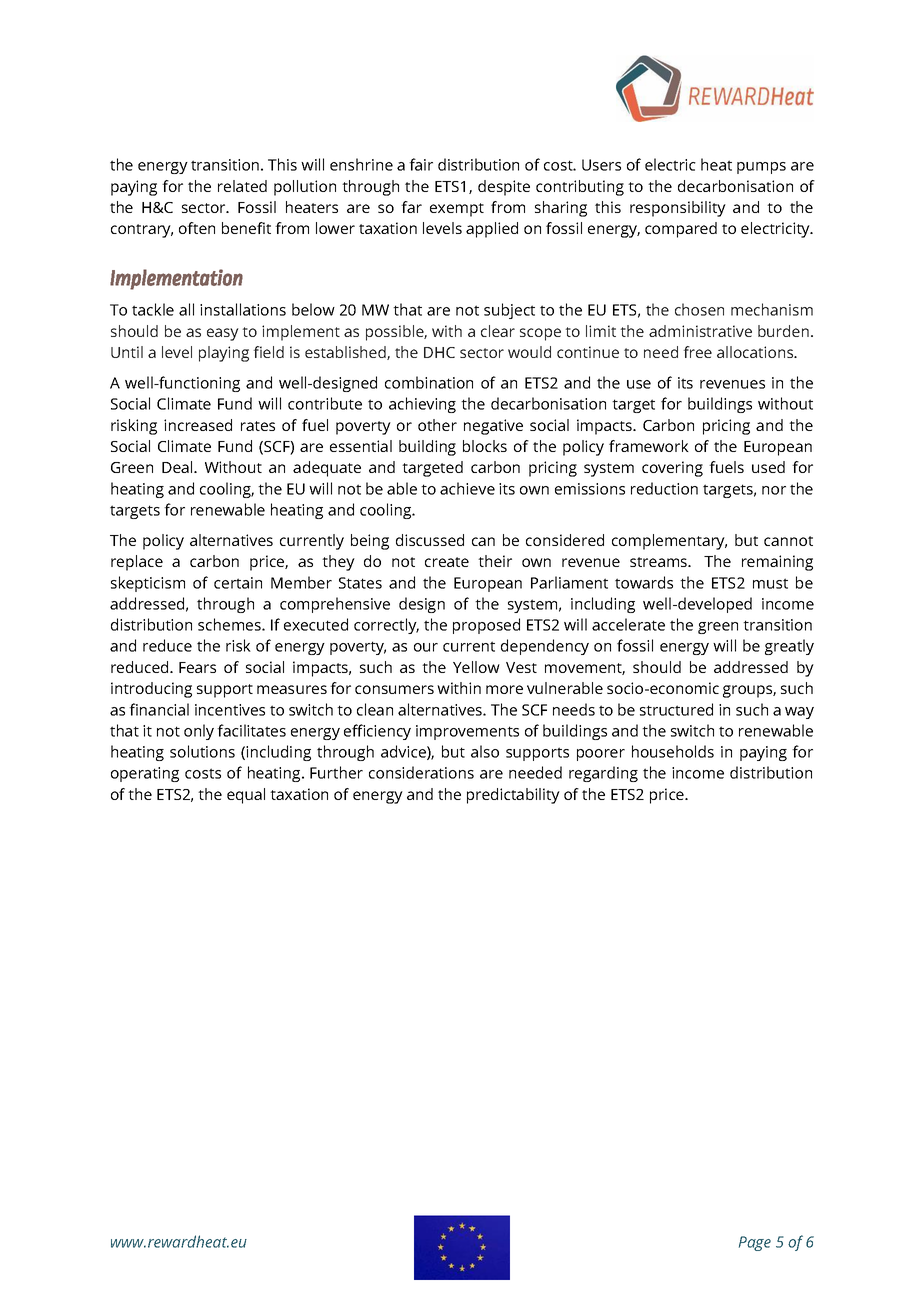  I want to click on blocks, so click(485, 446).
